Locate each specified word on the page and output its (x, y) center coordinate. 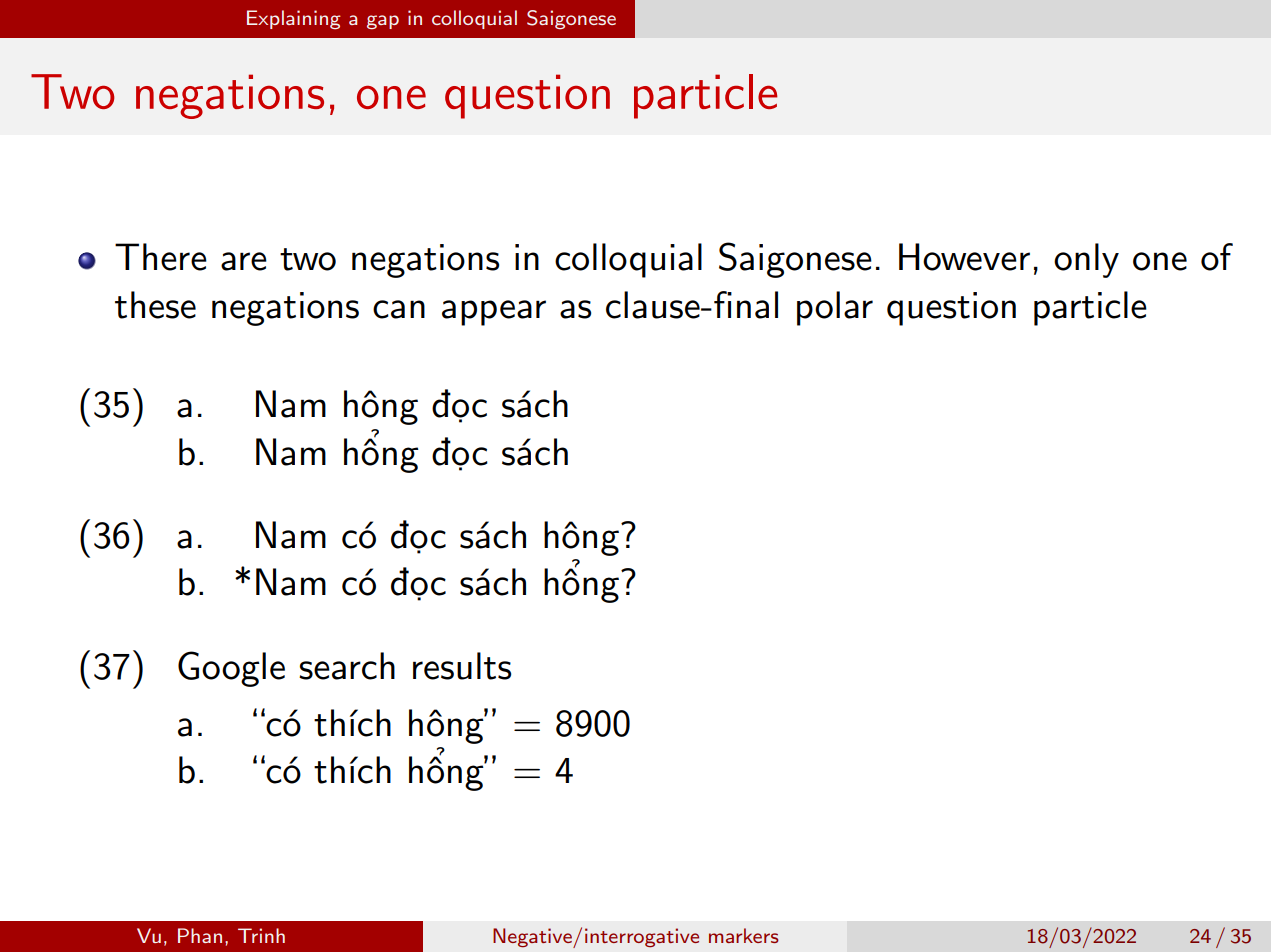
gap (383, 22)
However (964, 257)
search (347, 666)
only (1086, 260)
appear (494, 313)
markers (744, 935)
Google (231, 669)
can (399, 309)
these (155, 305)
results (462, 666)
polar (835, 308)
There (161, 257)
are (244, 261)
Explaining (294, 19)
